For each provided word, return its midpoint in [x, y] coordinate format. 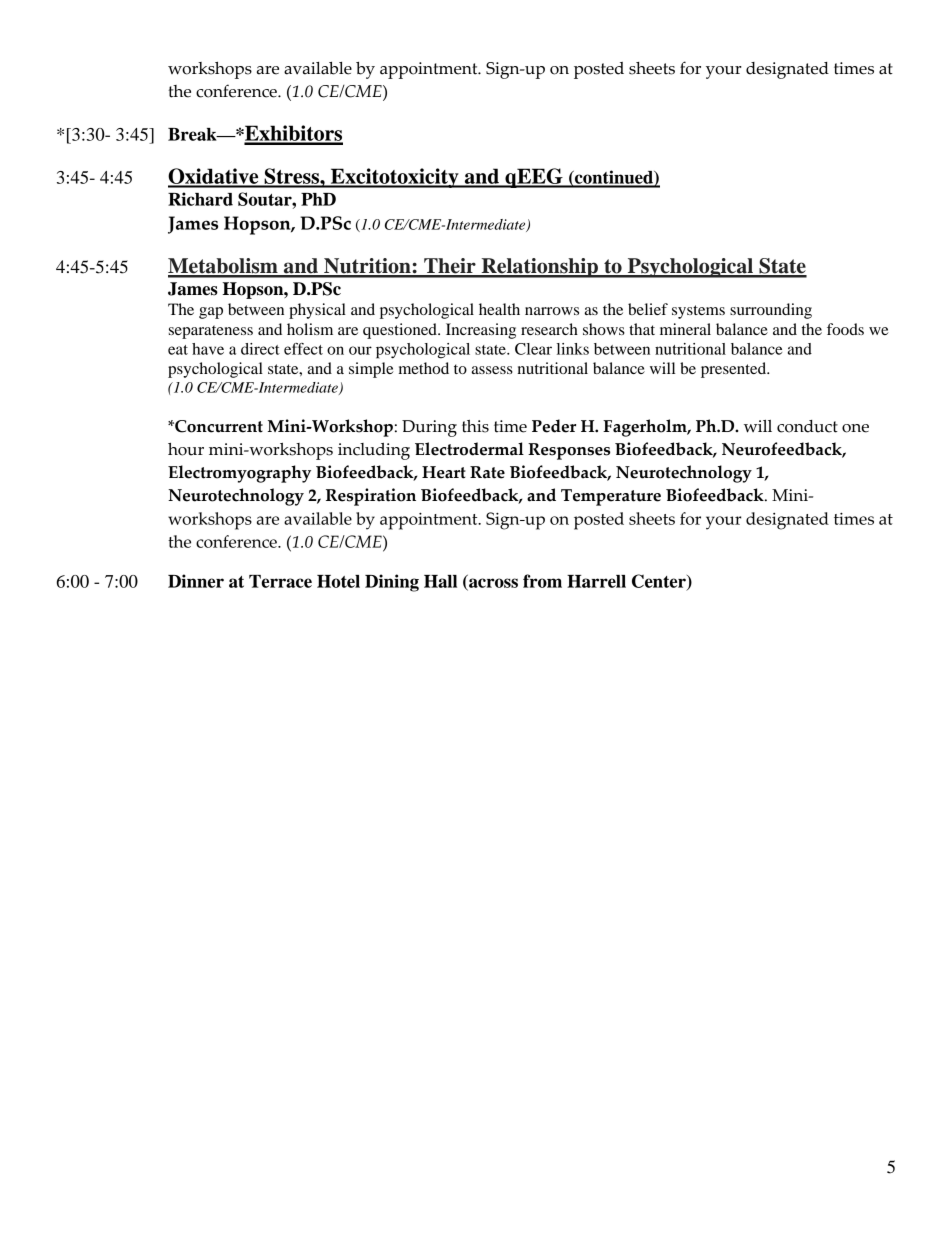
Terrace [280, 581]
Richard [200, 199]
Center [660, 582]
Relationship [539, 268]
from [542, 581]
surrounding [771, 311]
